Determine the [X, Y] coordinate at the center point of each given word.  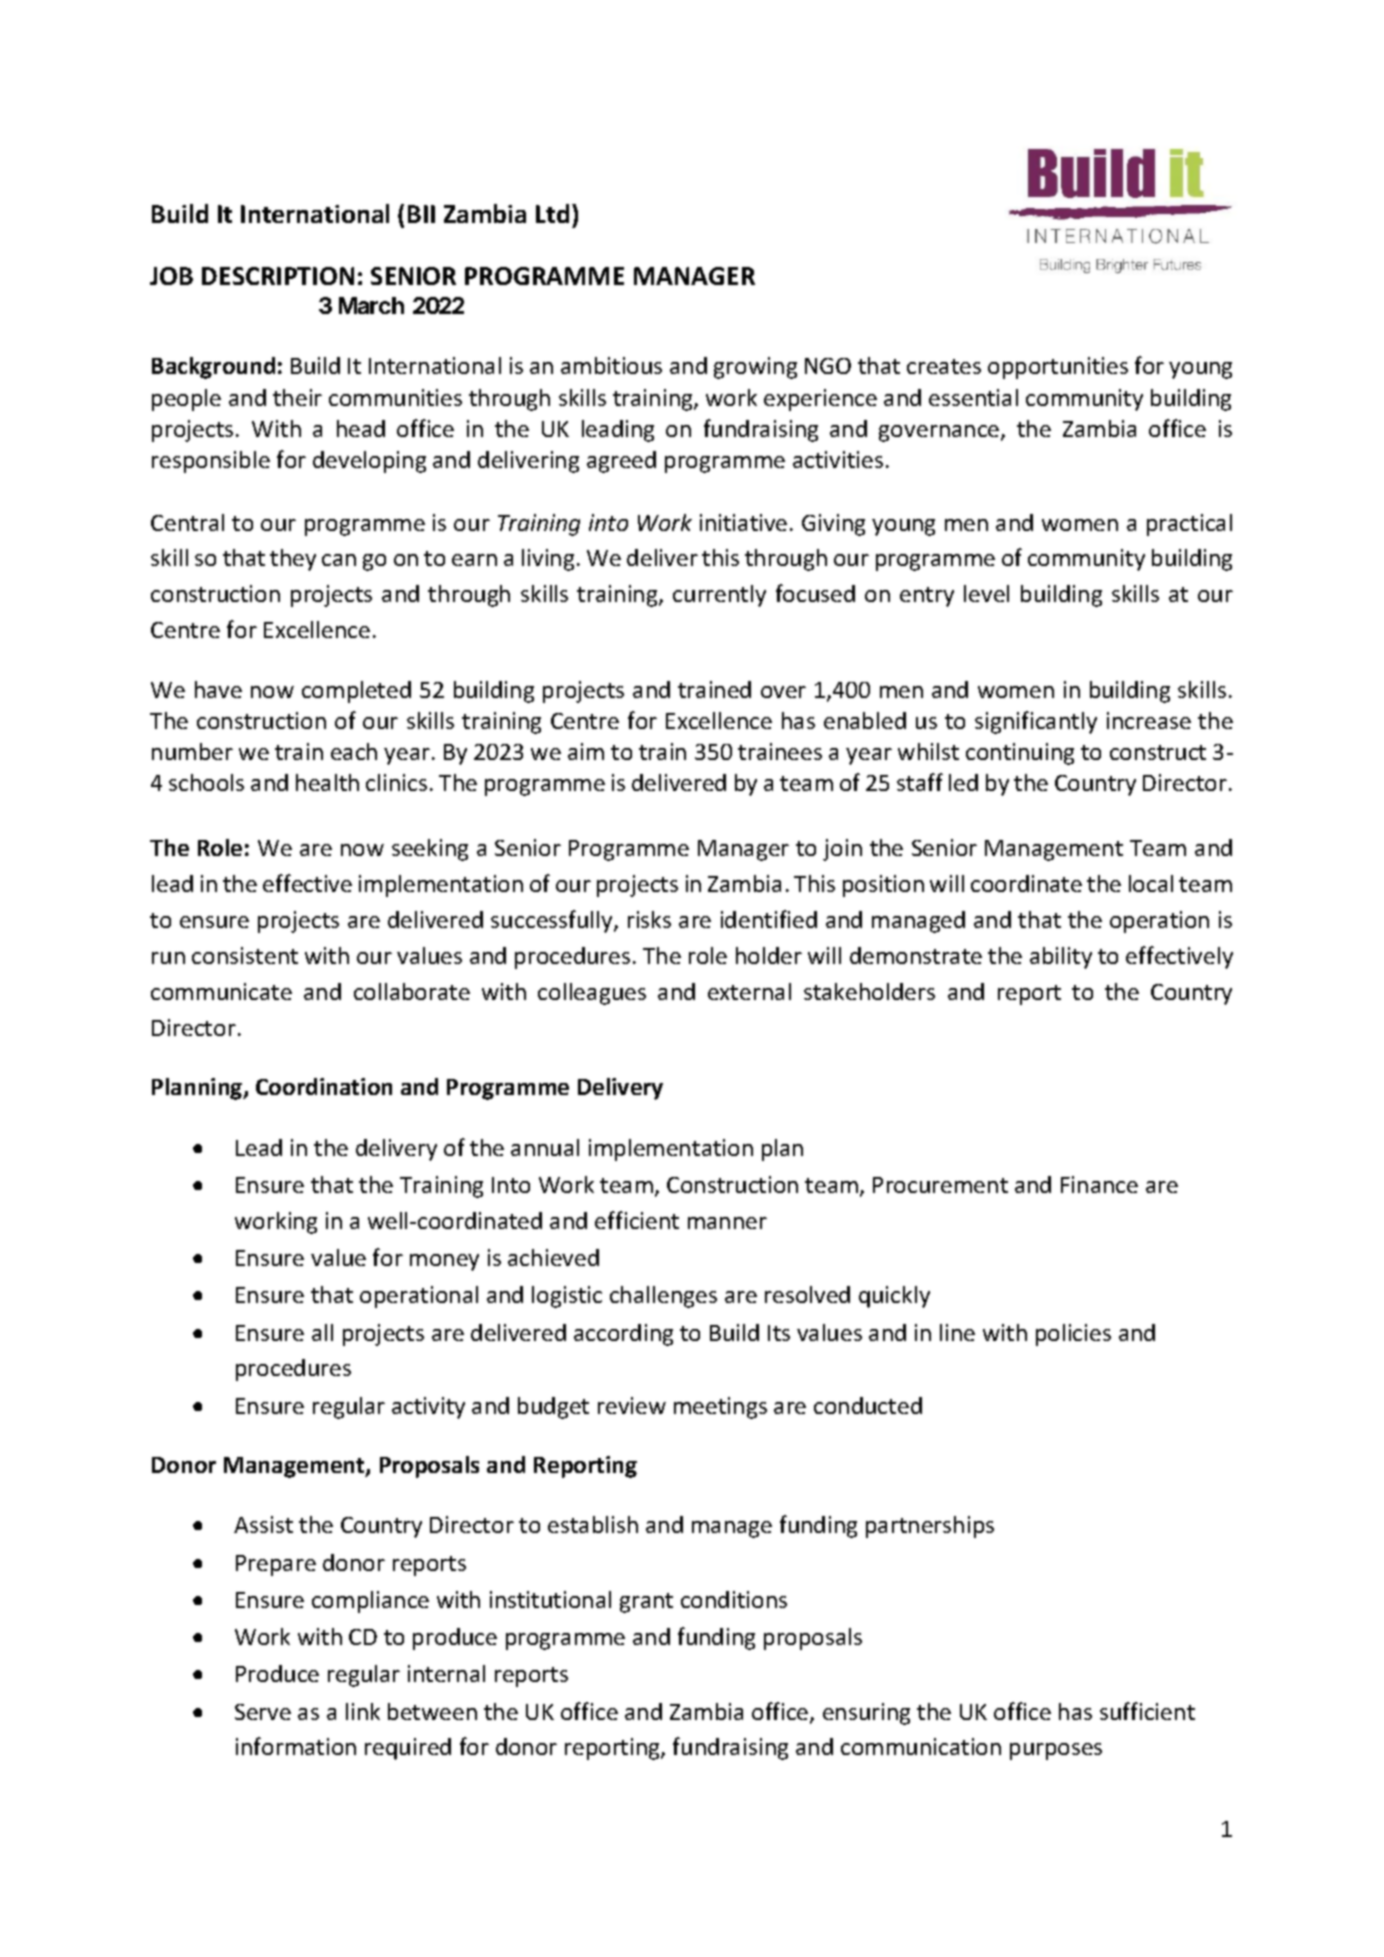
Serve [263, 1712]
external [749, 991]
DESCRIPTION [278, 276]
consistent [245, 955]
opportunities [1058, 368]
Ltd [552, 213]
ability [1061, 958]
